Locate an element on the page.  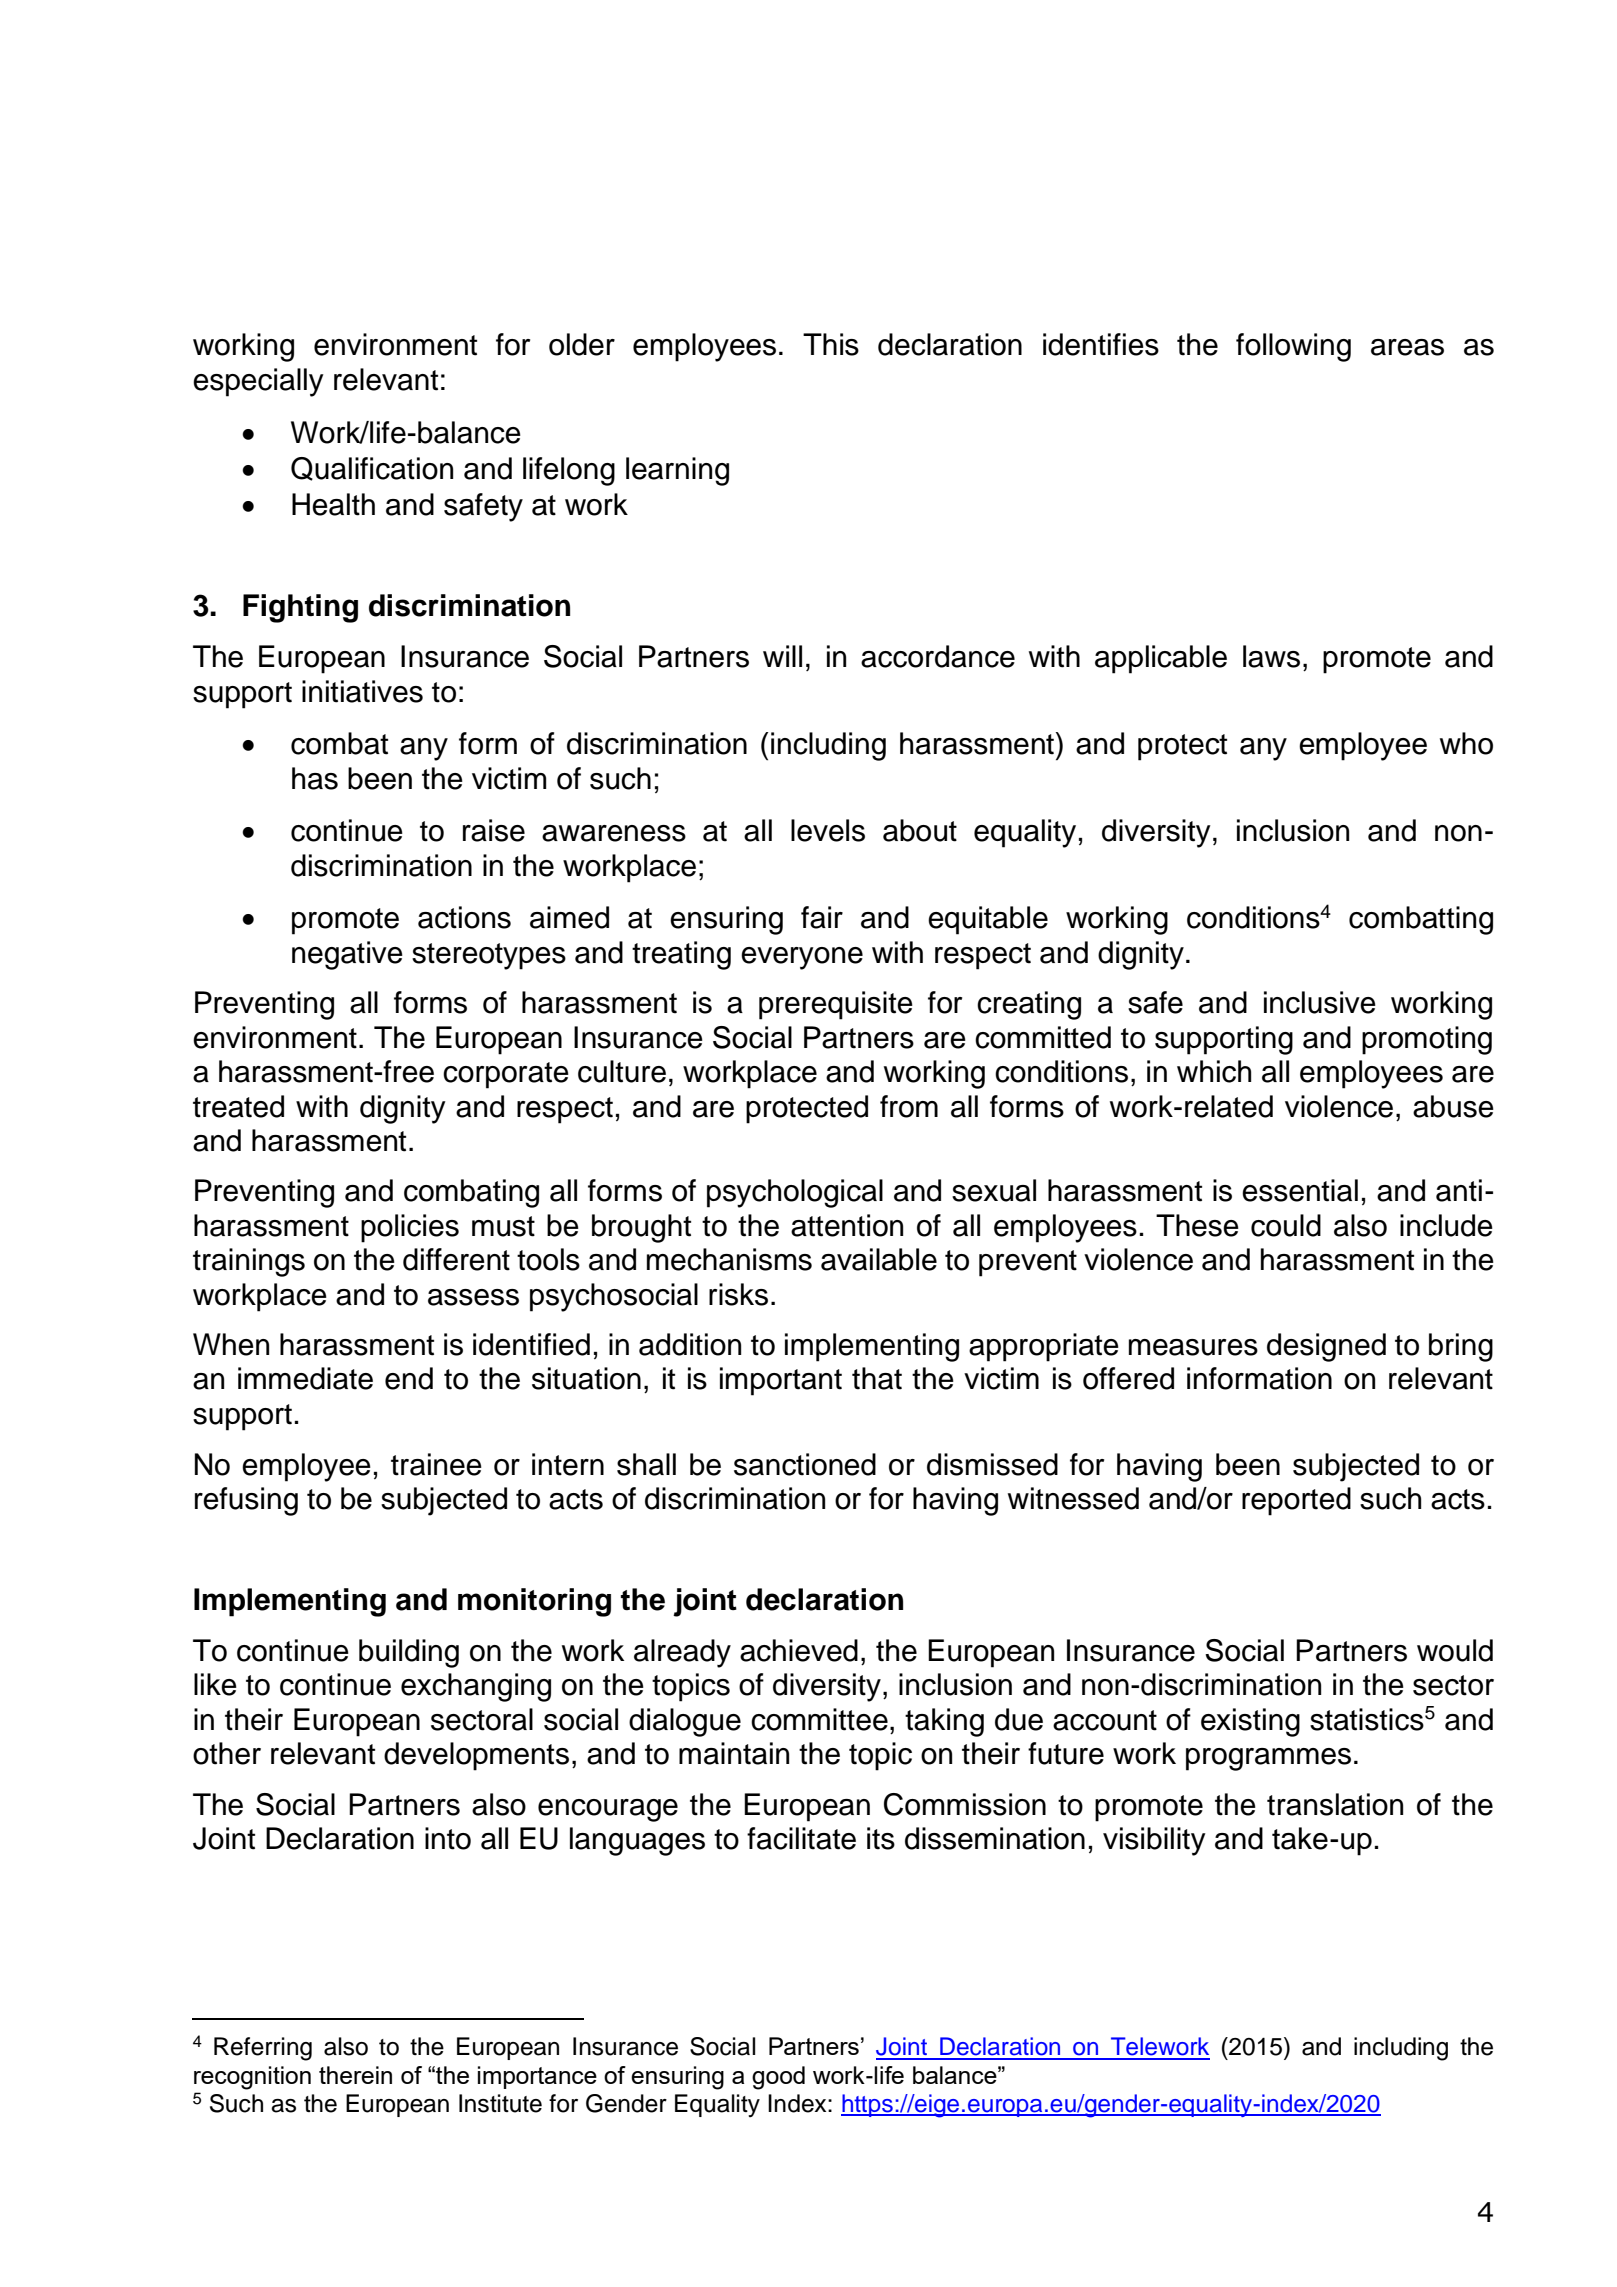
Qualification is located at coordinates (372, 469).
